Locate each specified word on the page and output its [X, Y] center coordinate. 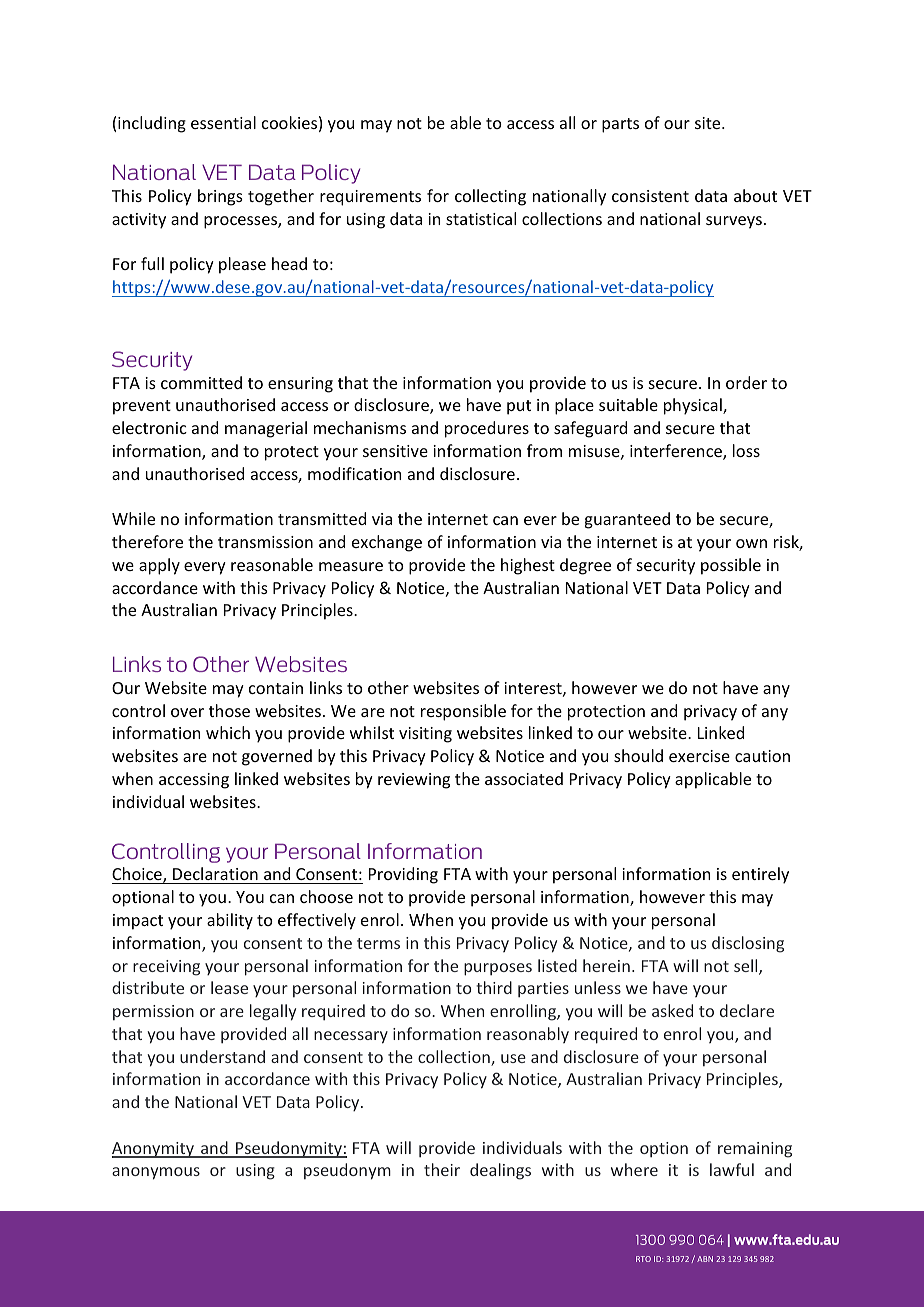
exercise [699, 756]
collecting [490, 197]
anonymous [156, 1173]
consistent [650, 196]
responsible [463, 712]
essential [223, 122]
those [229, 710]
